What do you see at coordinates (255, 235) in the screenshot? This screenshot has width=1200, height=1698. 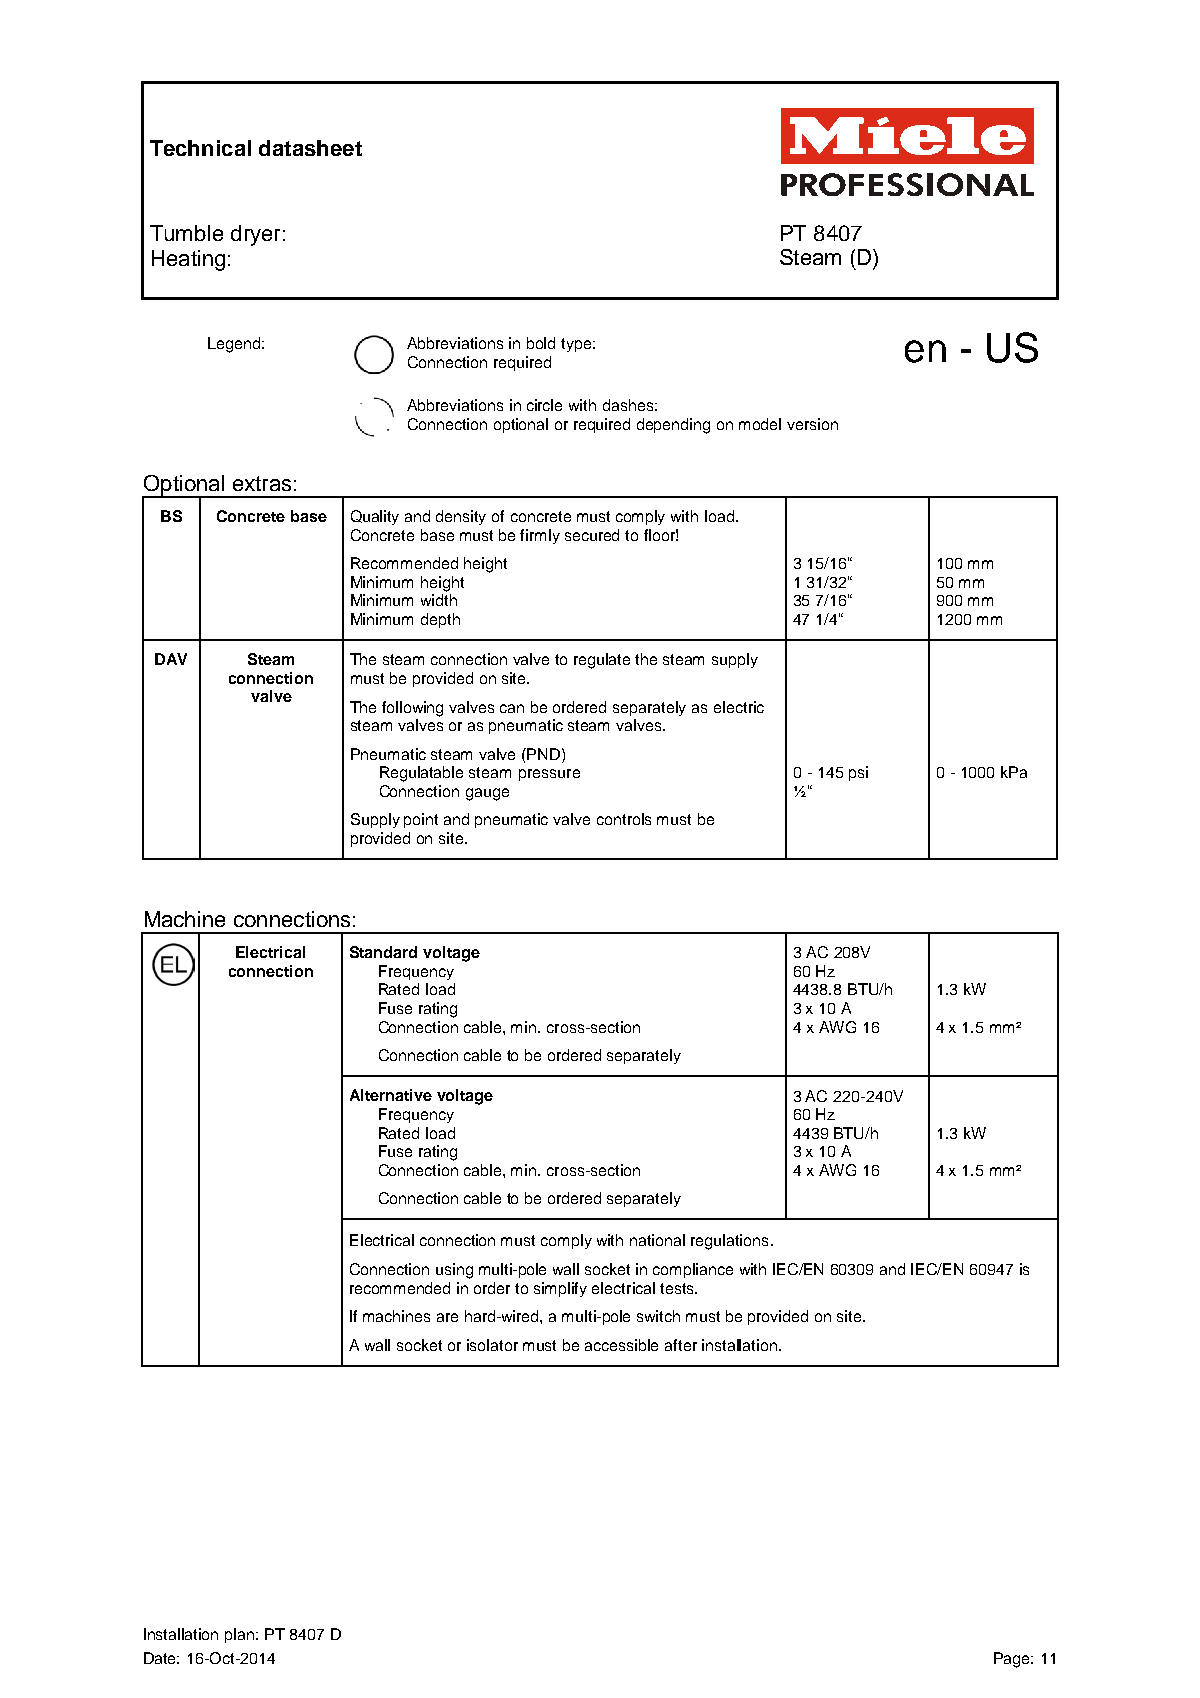 I see `dryer` at bounding box center [255, 235].
